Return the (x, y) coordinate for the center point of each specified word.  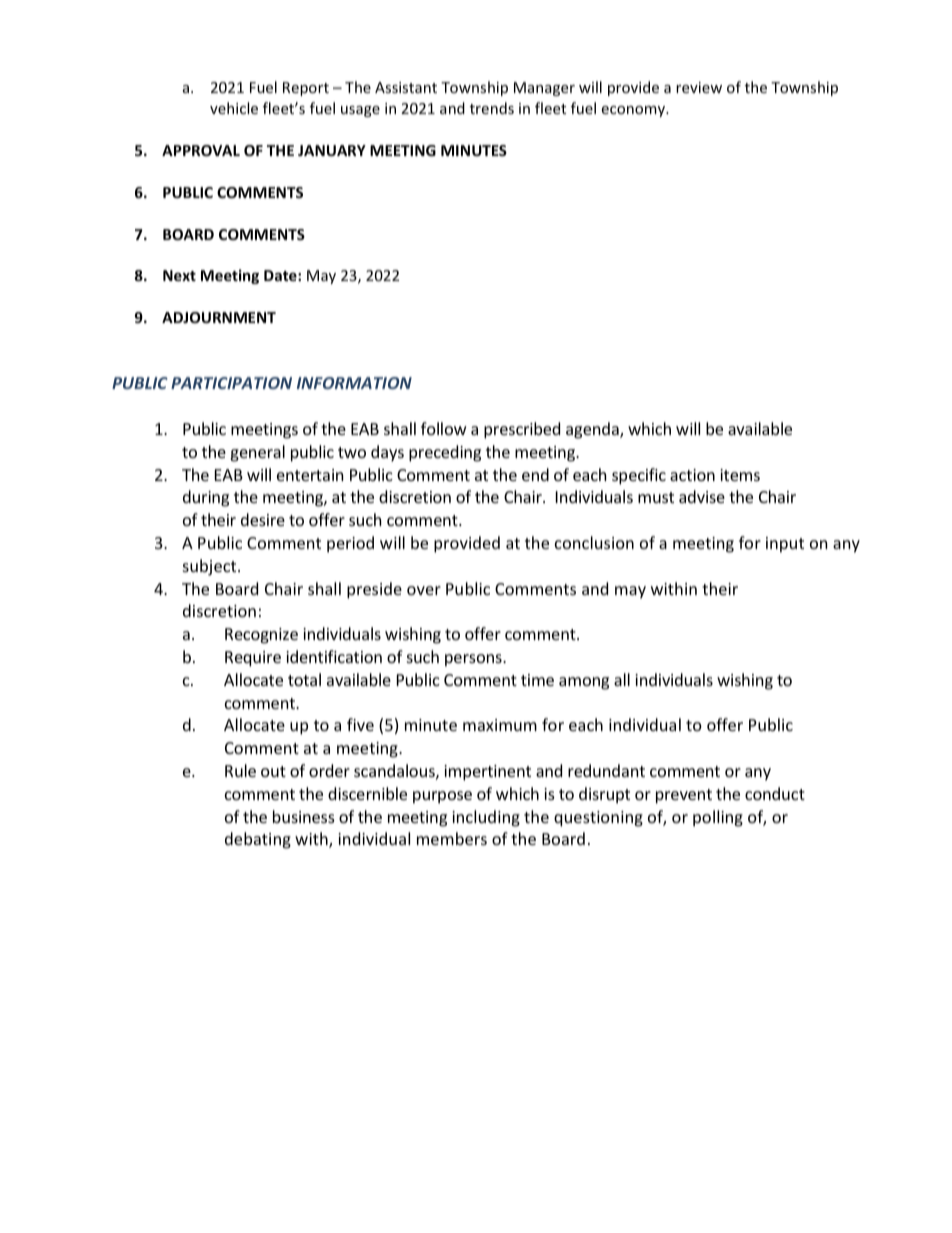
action (692, 475)
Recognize (261, 636)
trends (492, 108)
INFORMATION (354, 383)
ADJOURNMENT (219, 317)
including (486, 818)
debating (258, 840)
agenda (593, 430)
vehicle (234, 108)
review (699, 87)
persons (474, 660)
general (257, 453)
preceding (445, 453)
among (584, 683)
